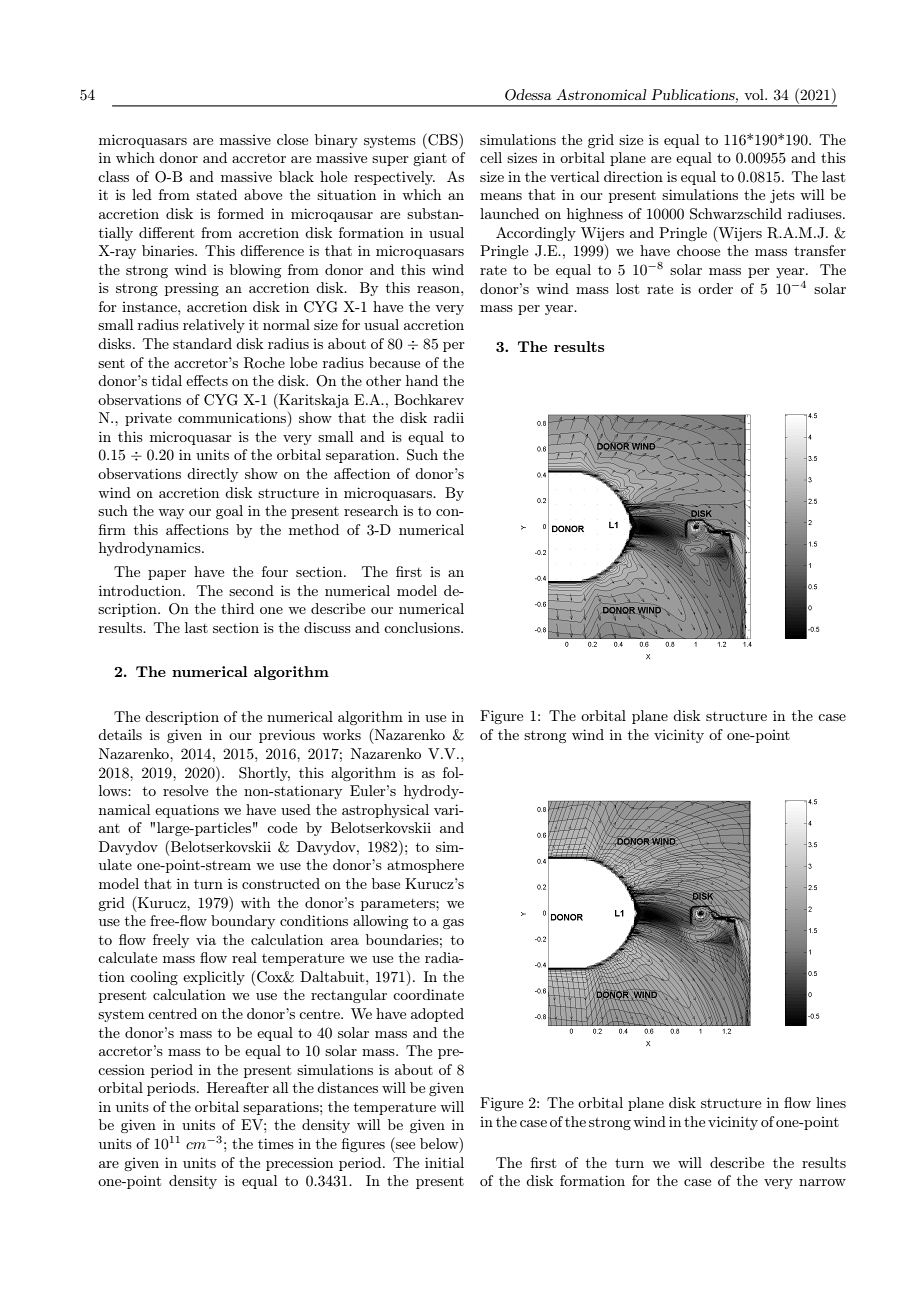  Describe the element at coordinates (443, 139) in the screenshot. I see `CBS` at that location.
